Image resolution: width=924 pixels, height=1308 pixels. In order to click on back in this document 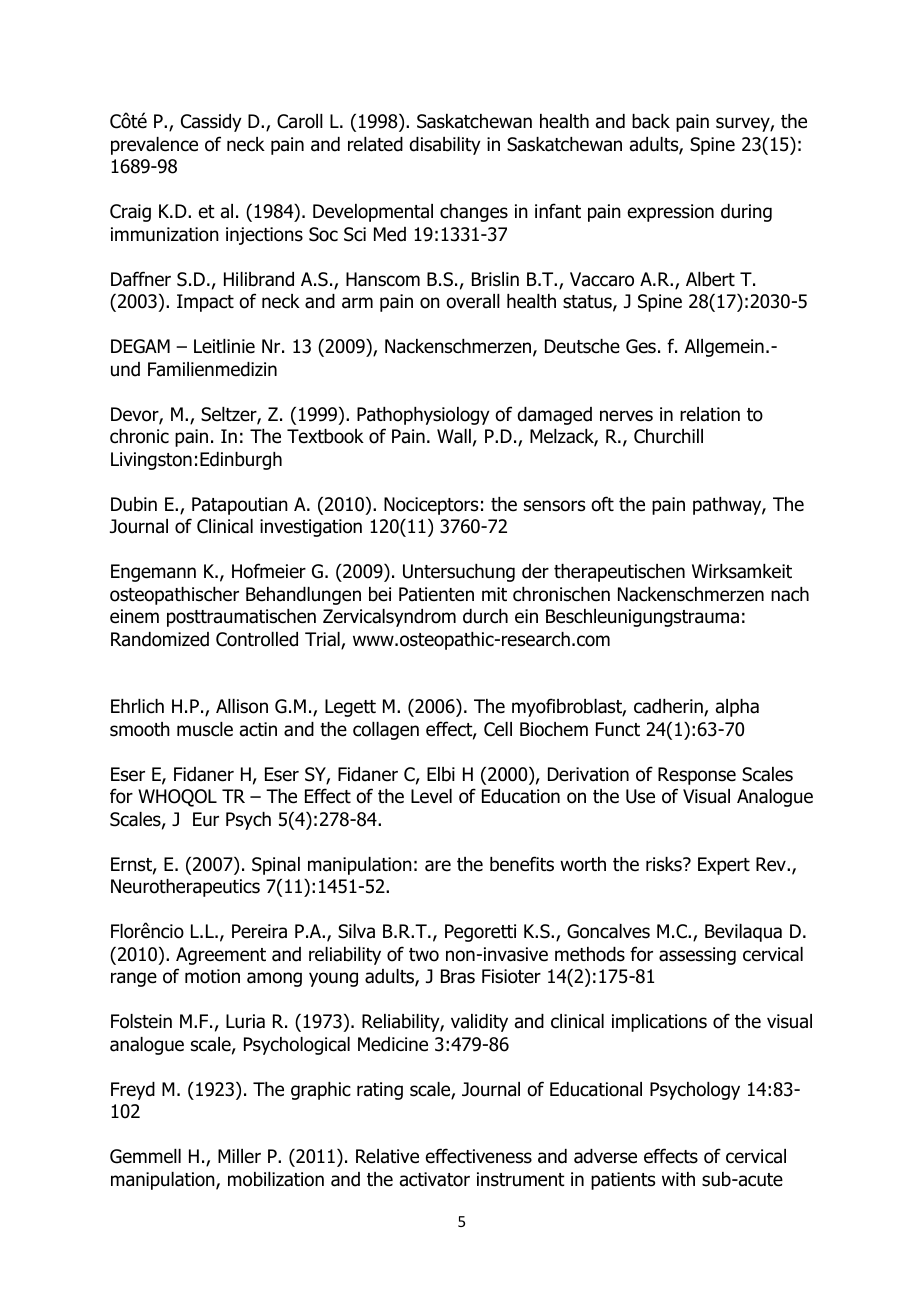, I will do `click(651, 121)`.
